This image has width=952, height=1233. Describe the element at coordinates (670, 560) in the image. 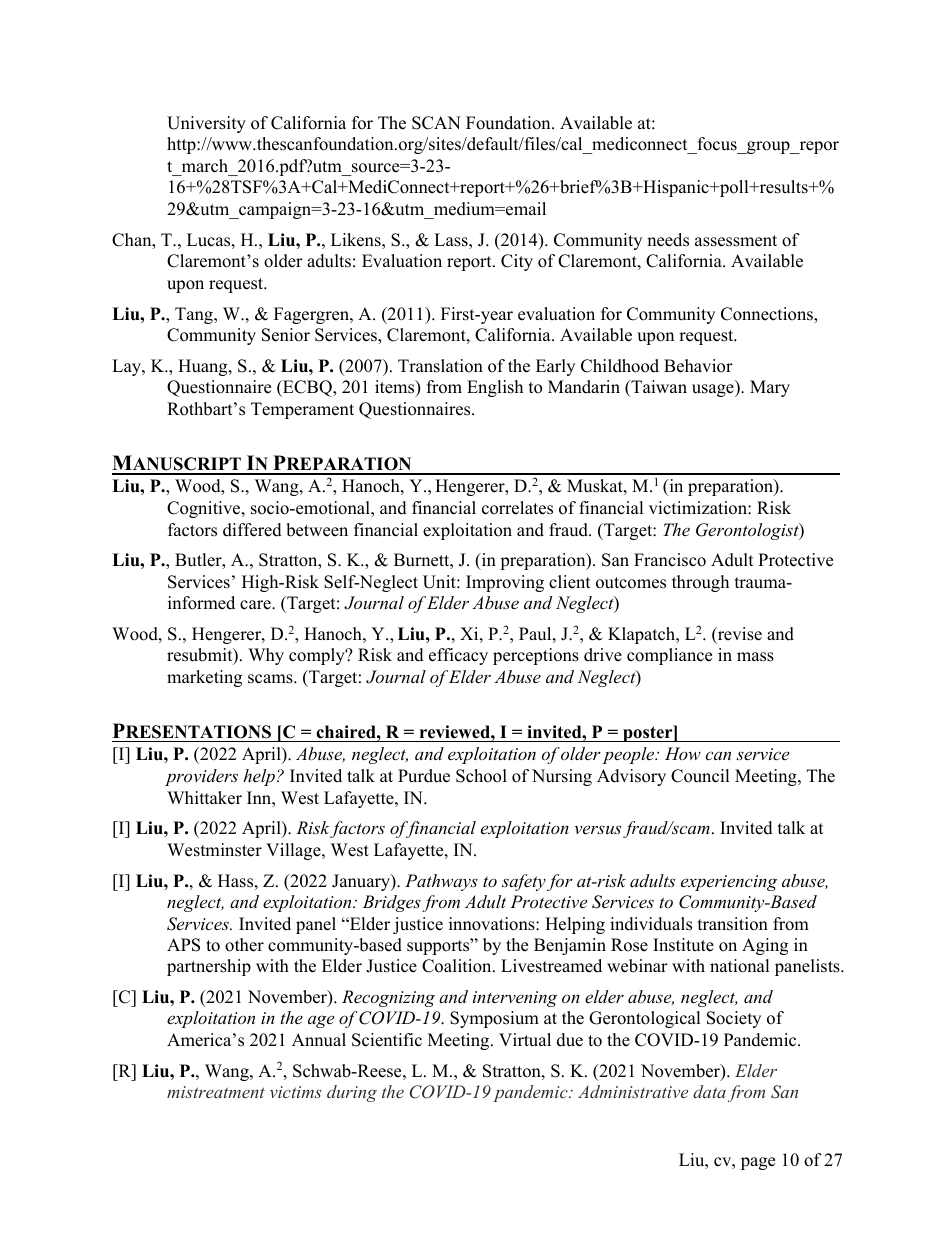

I see `Francisco` at that location.
